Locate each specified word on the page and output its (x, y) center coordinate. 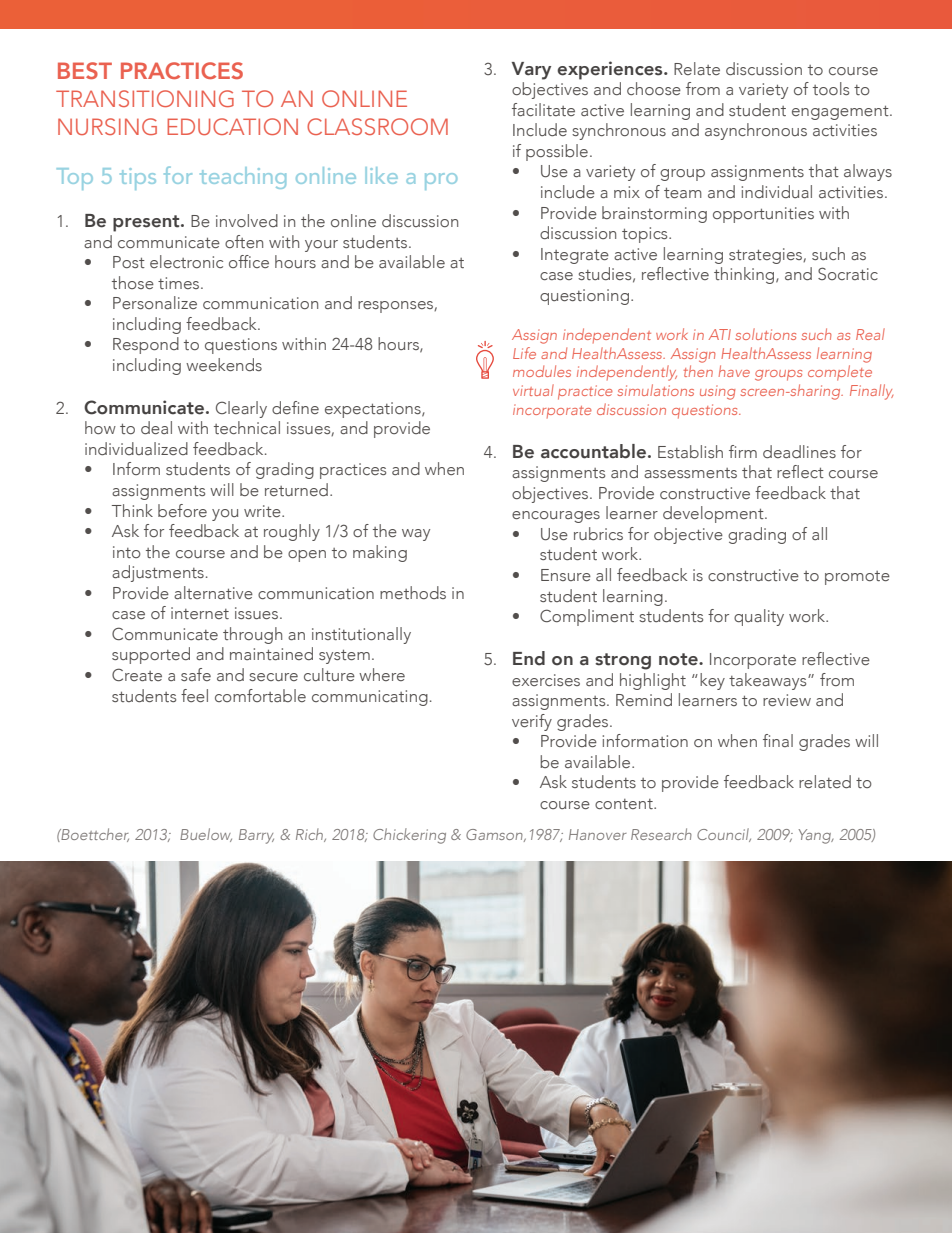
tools (831, 88)
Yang (816, 836)
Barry (256, 836)
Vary (531, 71)
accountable (593, 451)
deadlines (799, 451)
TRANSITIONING (145, 98)
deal (156, 427)
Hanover (598, 834)
